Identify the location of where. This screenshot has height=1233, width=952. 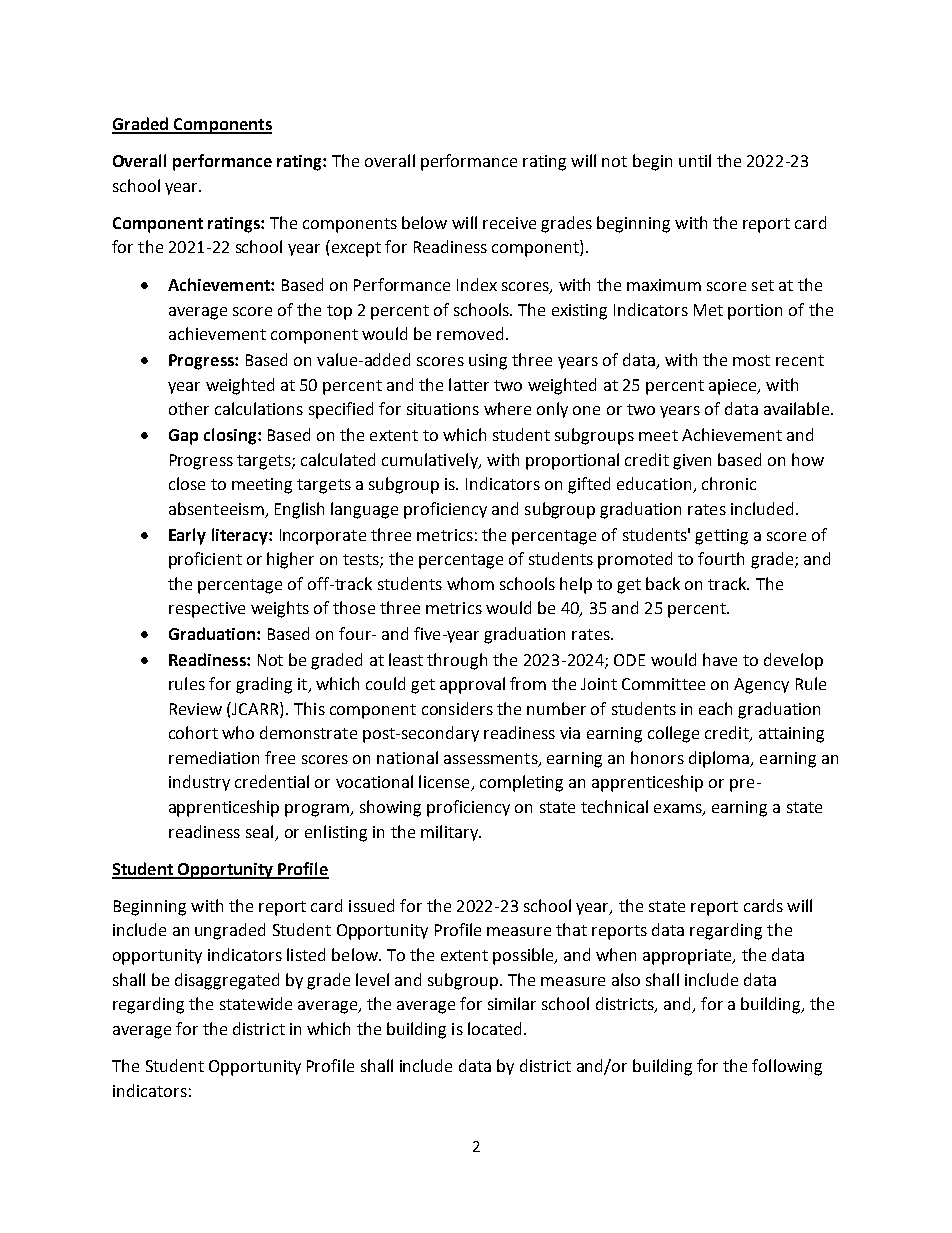
(507, 408).
